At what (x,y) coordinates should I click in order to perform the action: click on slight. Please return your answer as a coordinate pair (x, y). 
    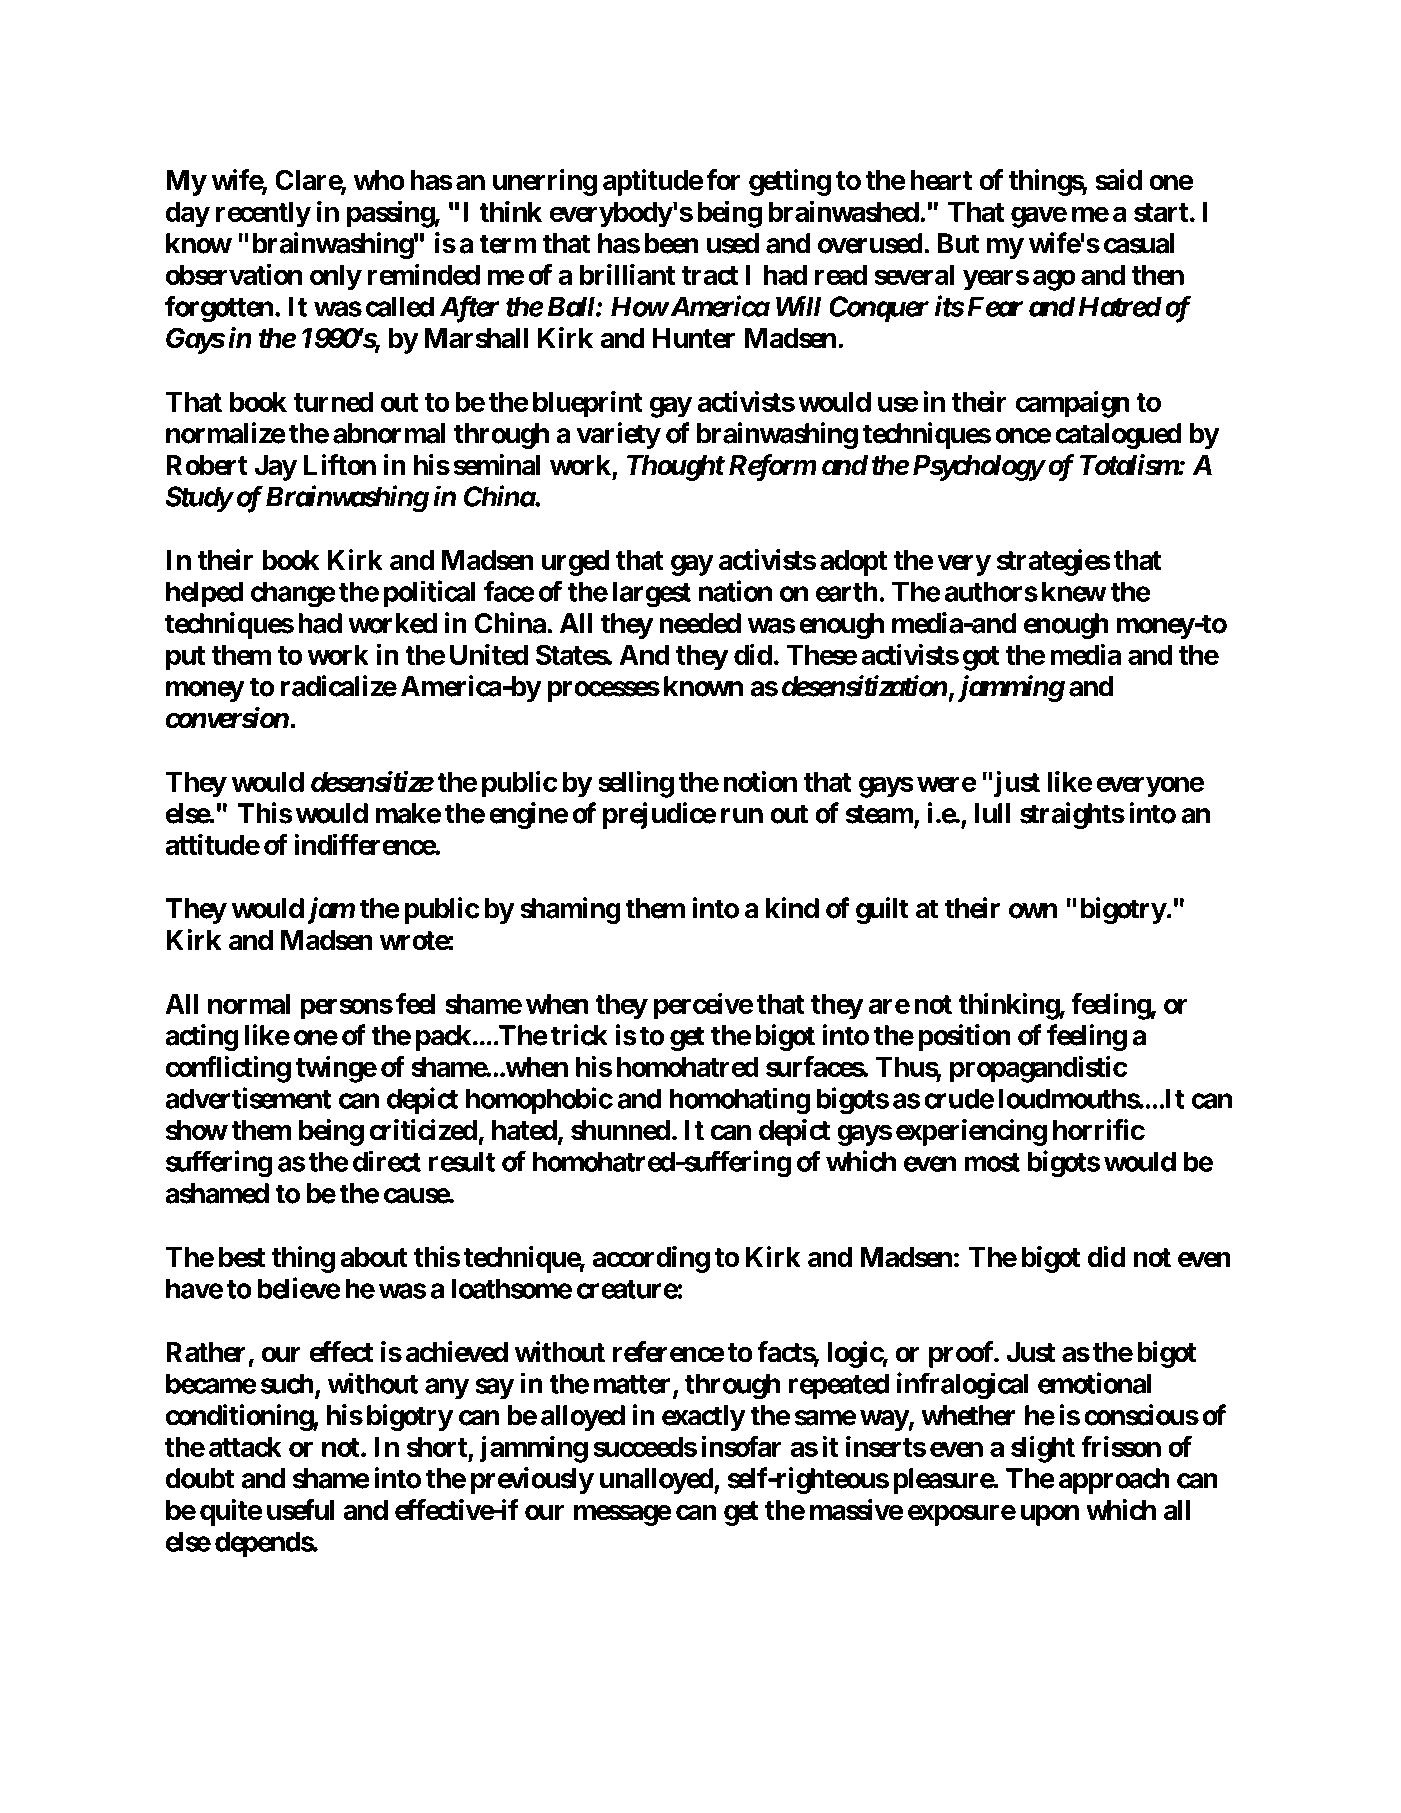
    Looking at the image, I should click on (1043, 1449).
